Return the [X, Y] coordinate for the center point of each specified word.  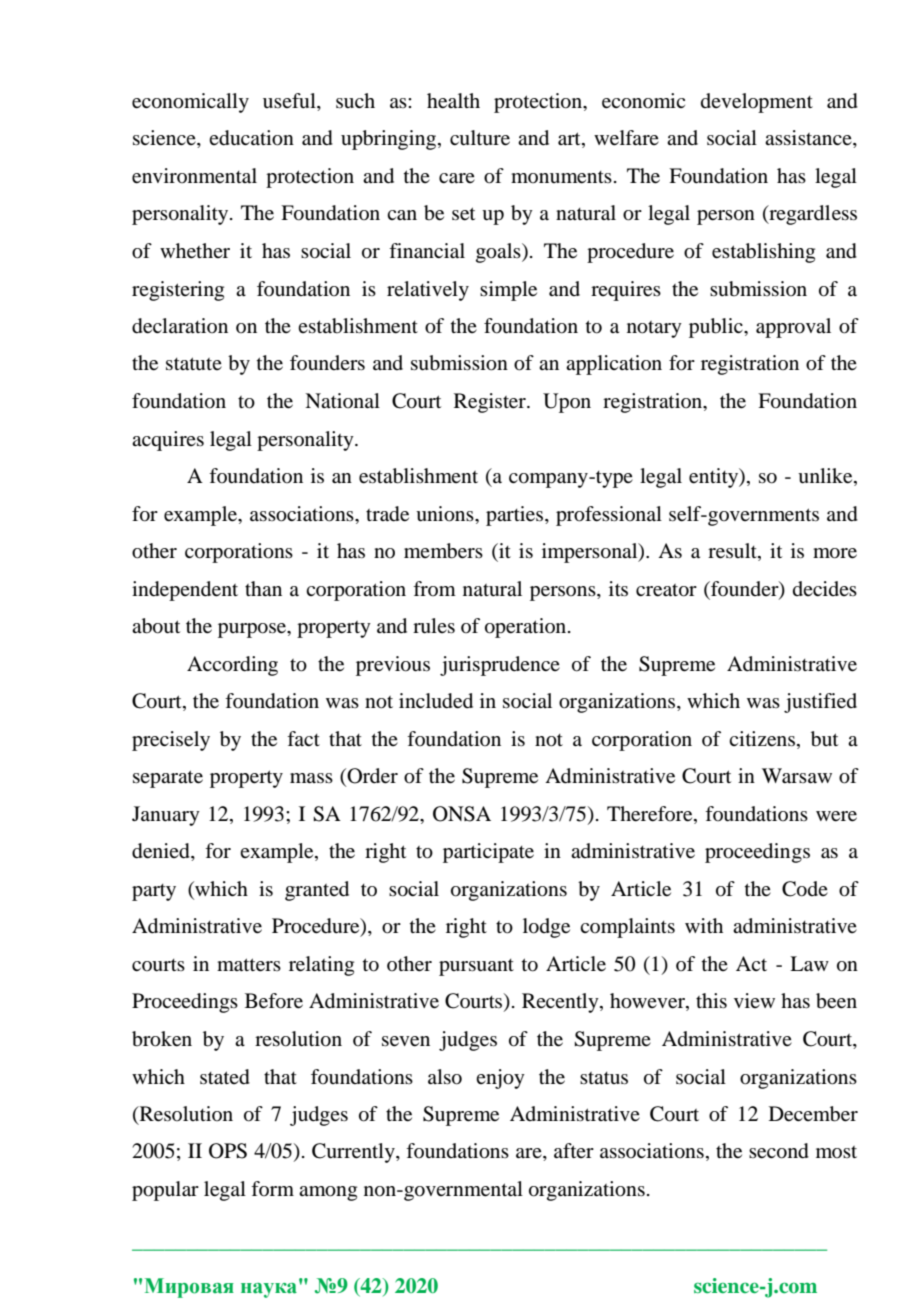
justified [820, 703]
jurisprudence [500, 666]
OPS [228, 1151]
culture [480, 138]
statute [194, 364]
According [232, 666]
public [717, 328]
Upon [567, 403]
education [251, 138]
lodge [546, 928]
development [757, 103]
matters [249, 965]
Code [805, 889]
